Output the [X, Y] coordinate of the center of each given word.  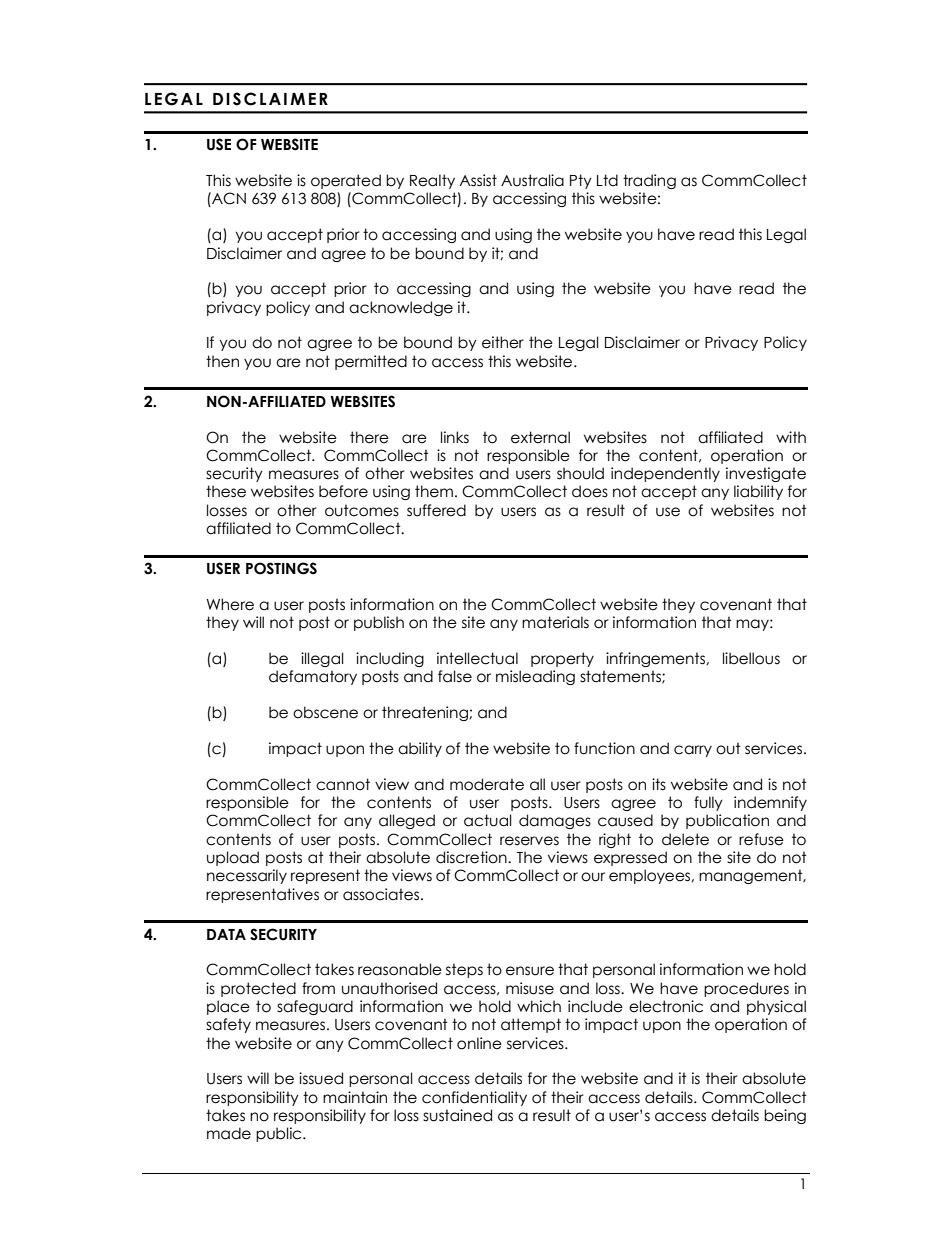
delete [685, 839]
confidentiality [474, 1098]
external [540, 437]
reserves [529, 841]
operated [346, 181]
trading [649, 181]
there [369, 437]
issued [321, 1078]
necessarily [247, 876]
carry [693, 751]
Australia [532, 180]
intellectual [477, 658]
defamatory [313, 677]
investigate [766, 474]
